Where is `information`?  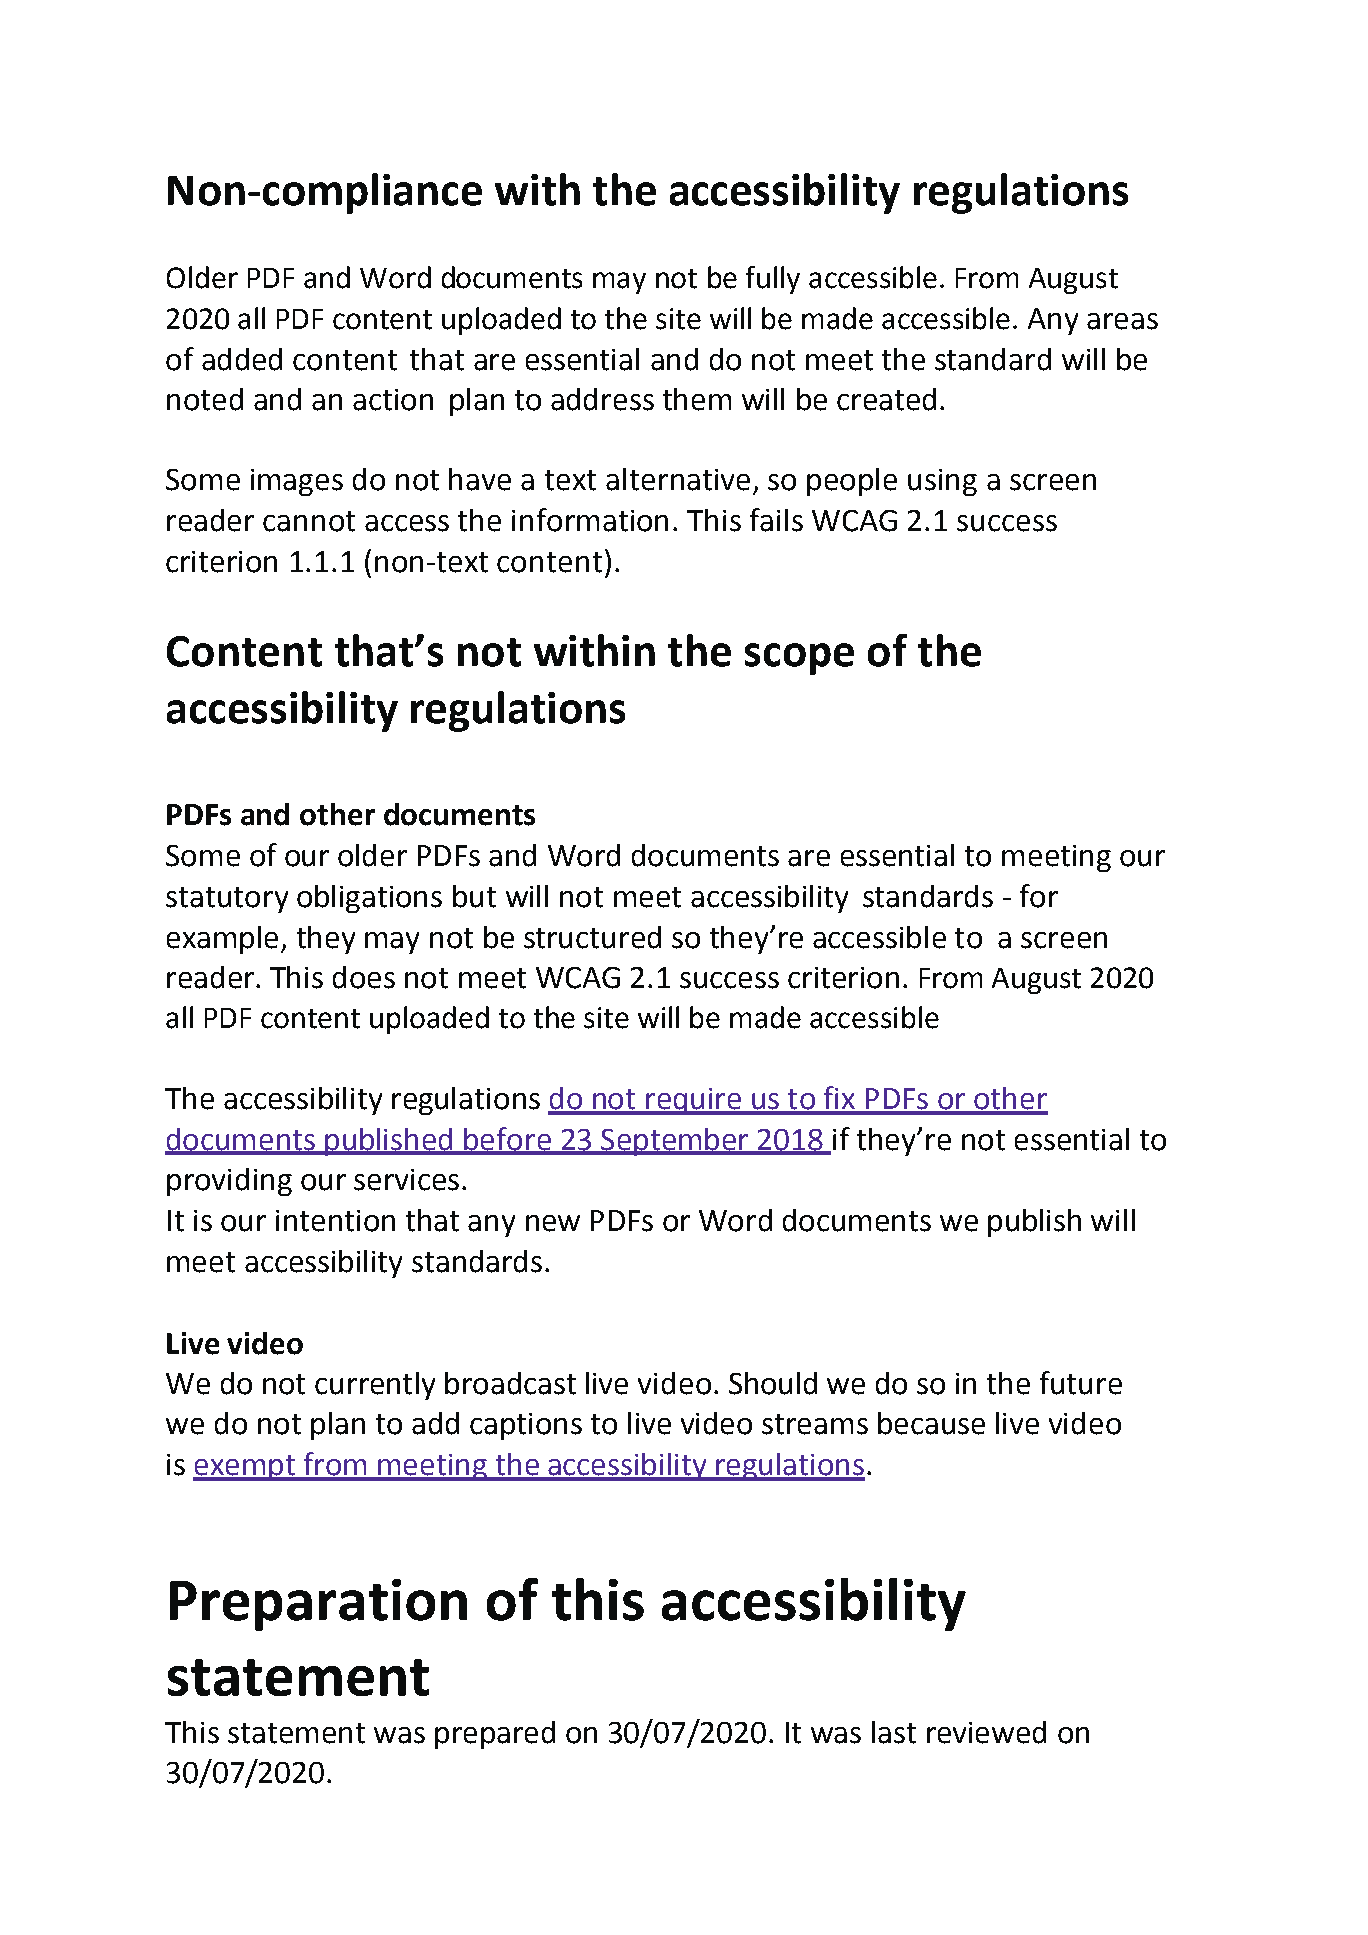 information is located at coordinates (590, 520).
